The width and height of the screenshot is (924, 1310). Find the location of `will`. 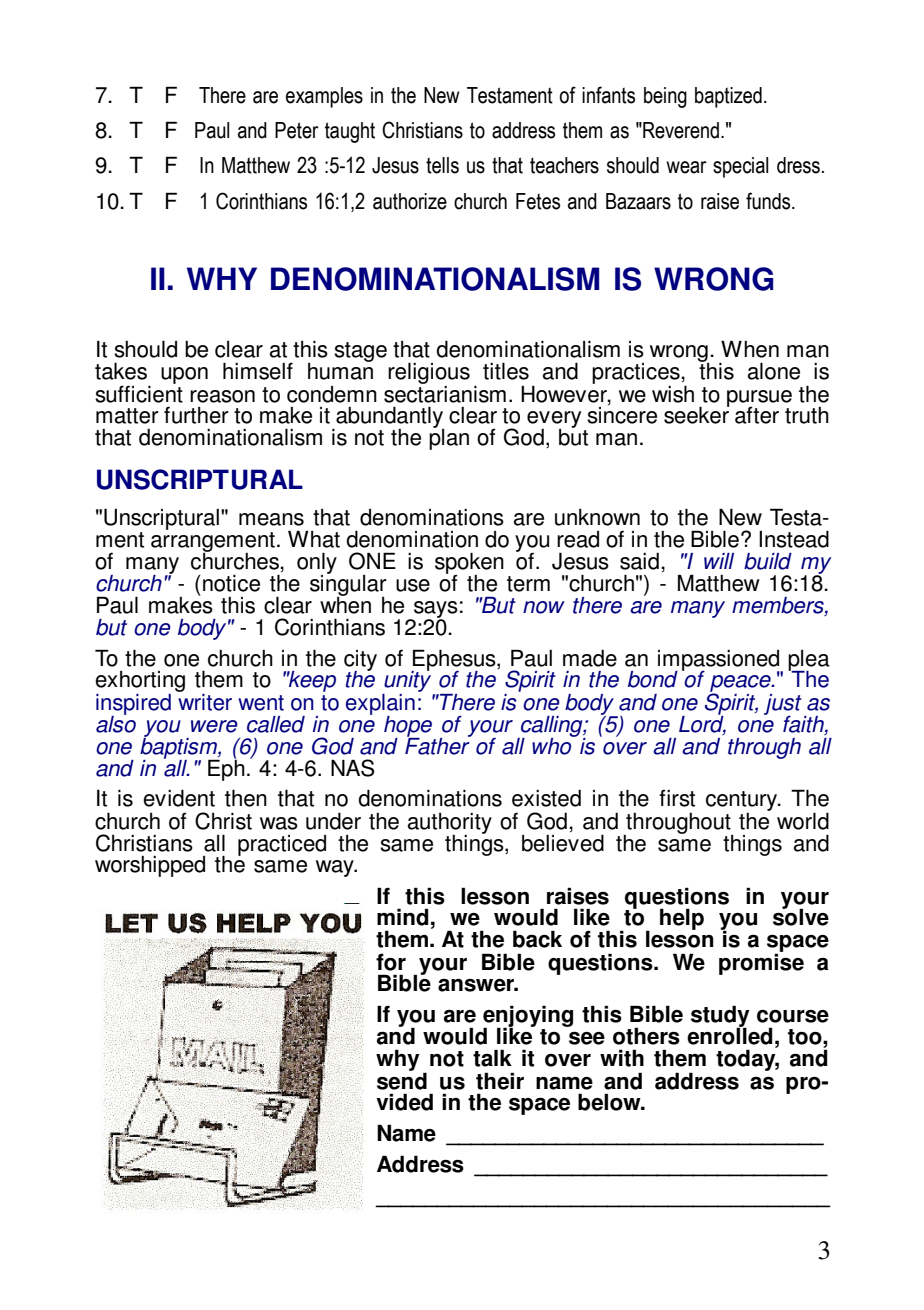

will is located at coordinates (719, 561).
